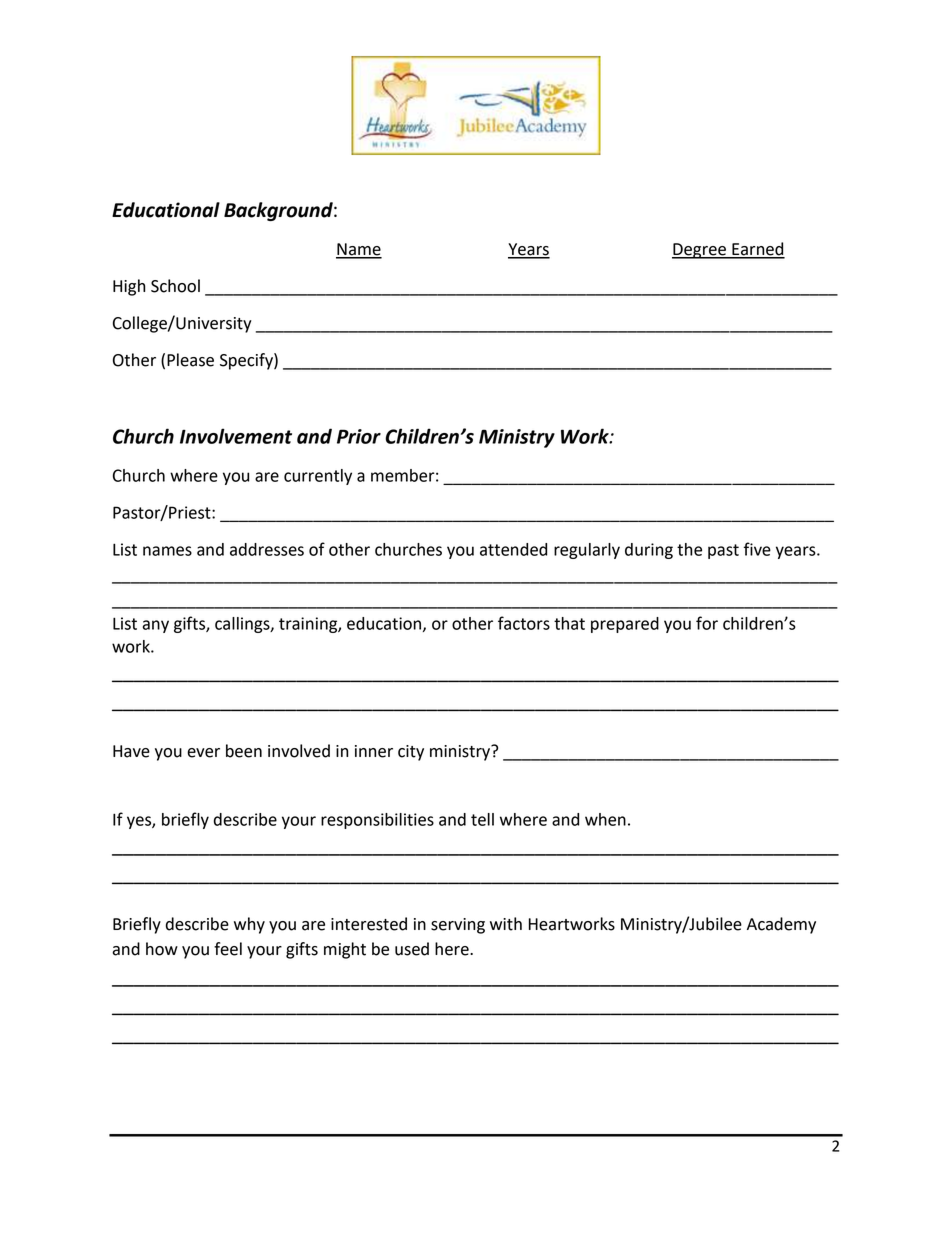  Describe the element at coordinates (524, 623) in the document. I see `factors` at that location.
